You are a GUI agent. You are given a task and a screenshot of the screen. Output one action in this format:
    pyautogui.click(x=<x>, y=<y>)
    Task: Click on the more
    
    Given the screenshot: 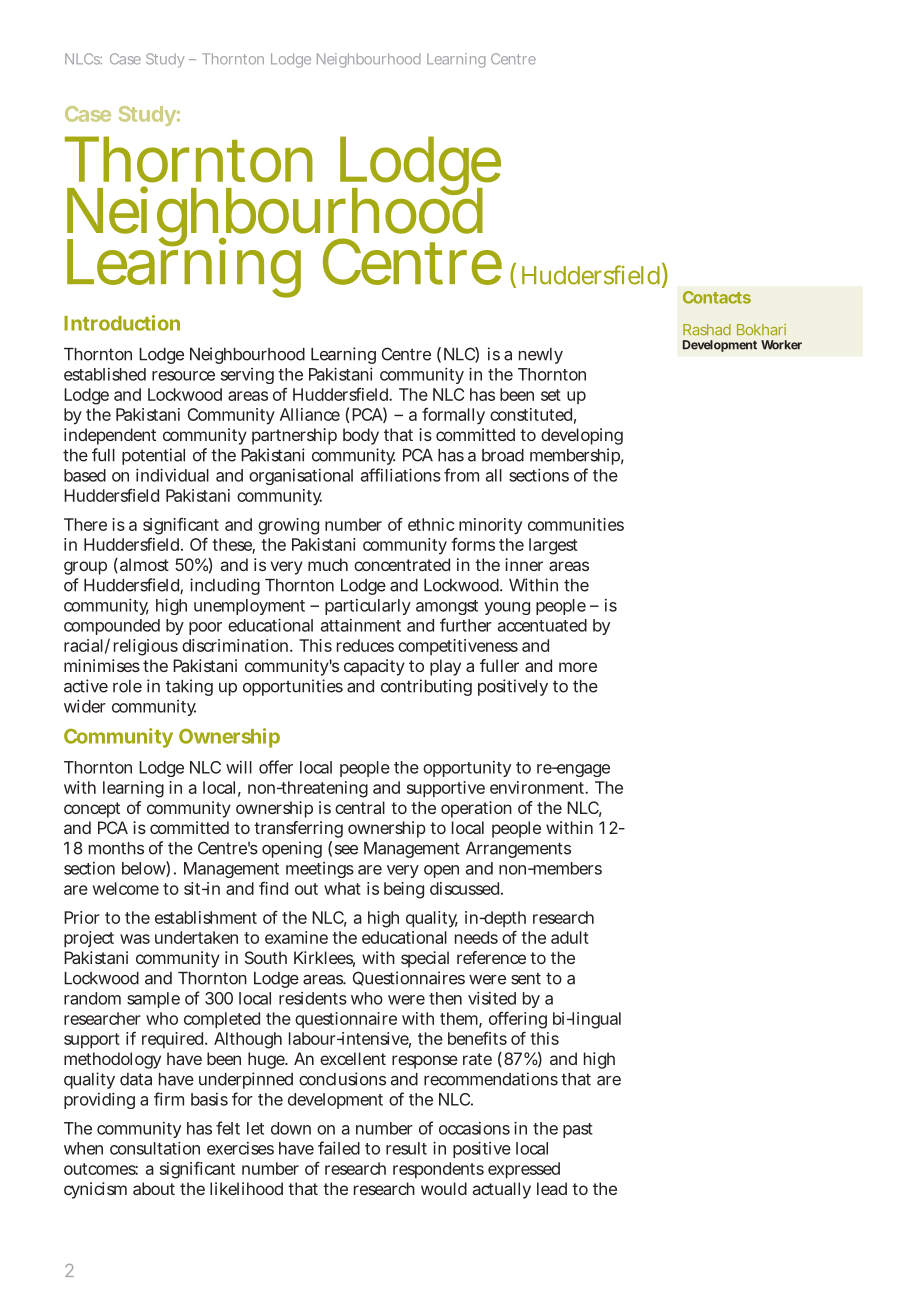 What is the action you would take?
    pyautogui.click(x=578, y=667)
